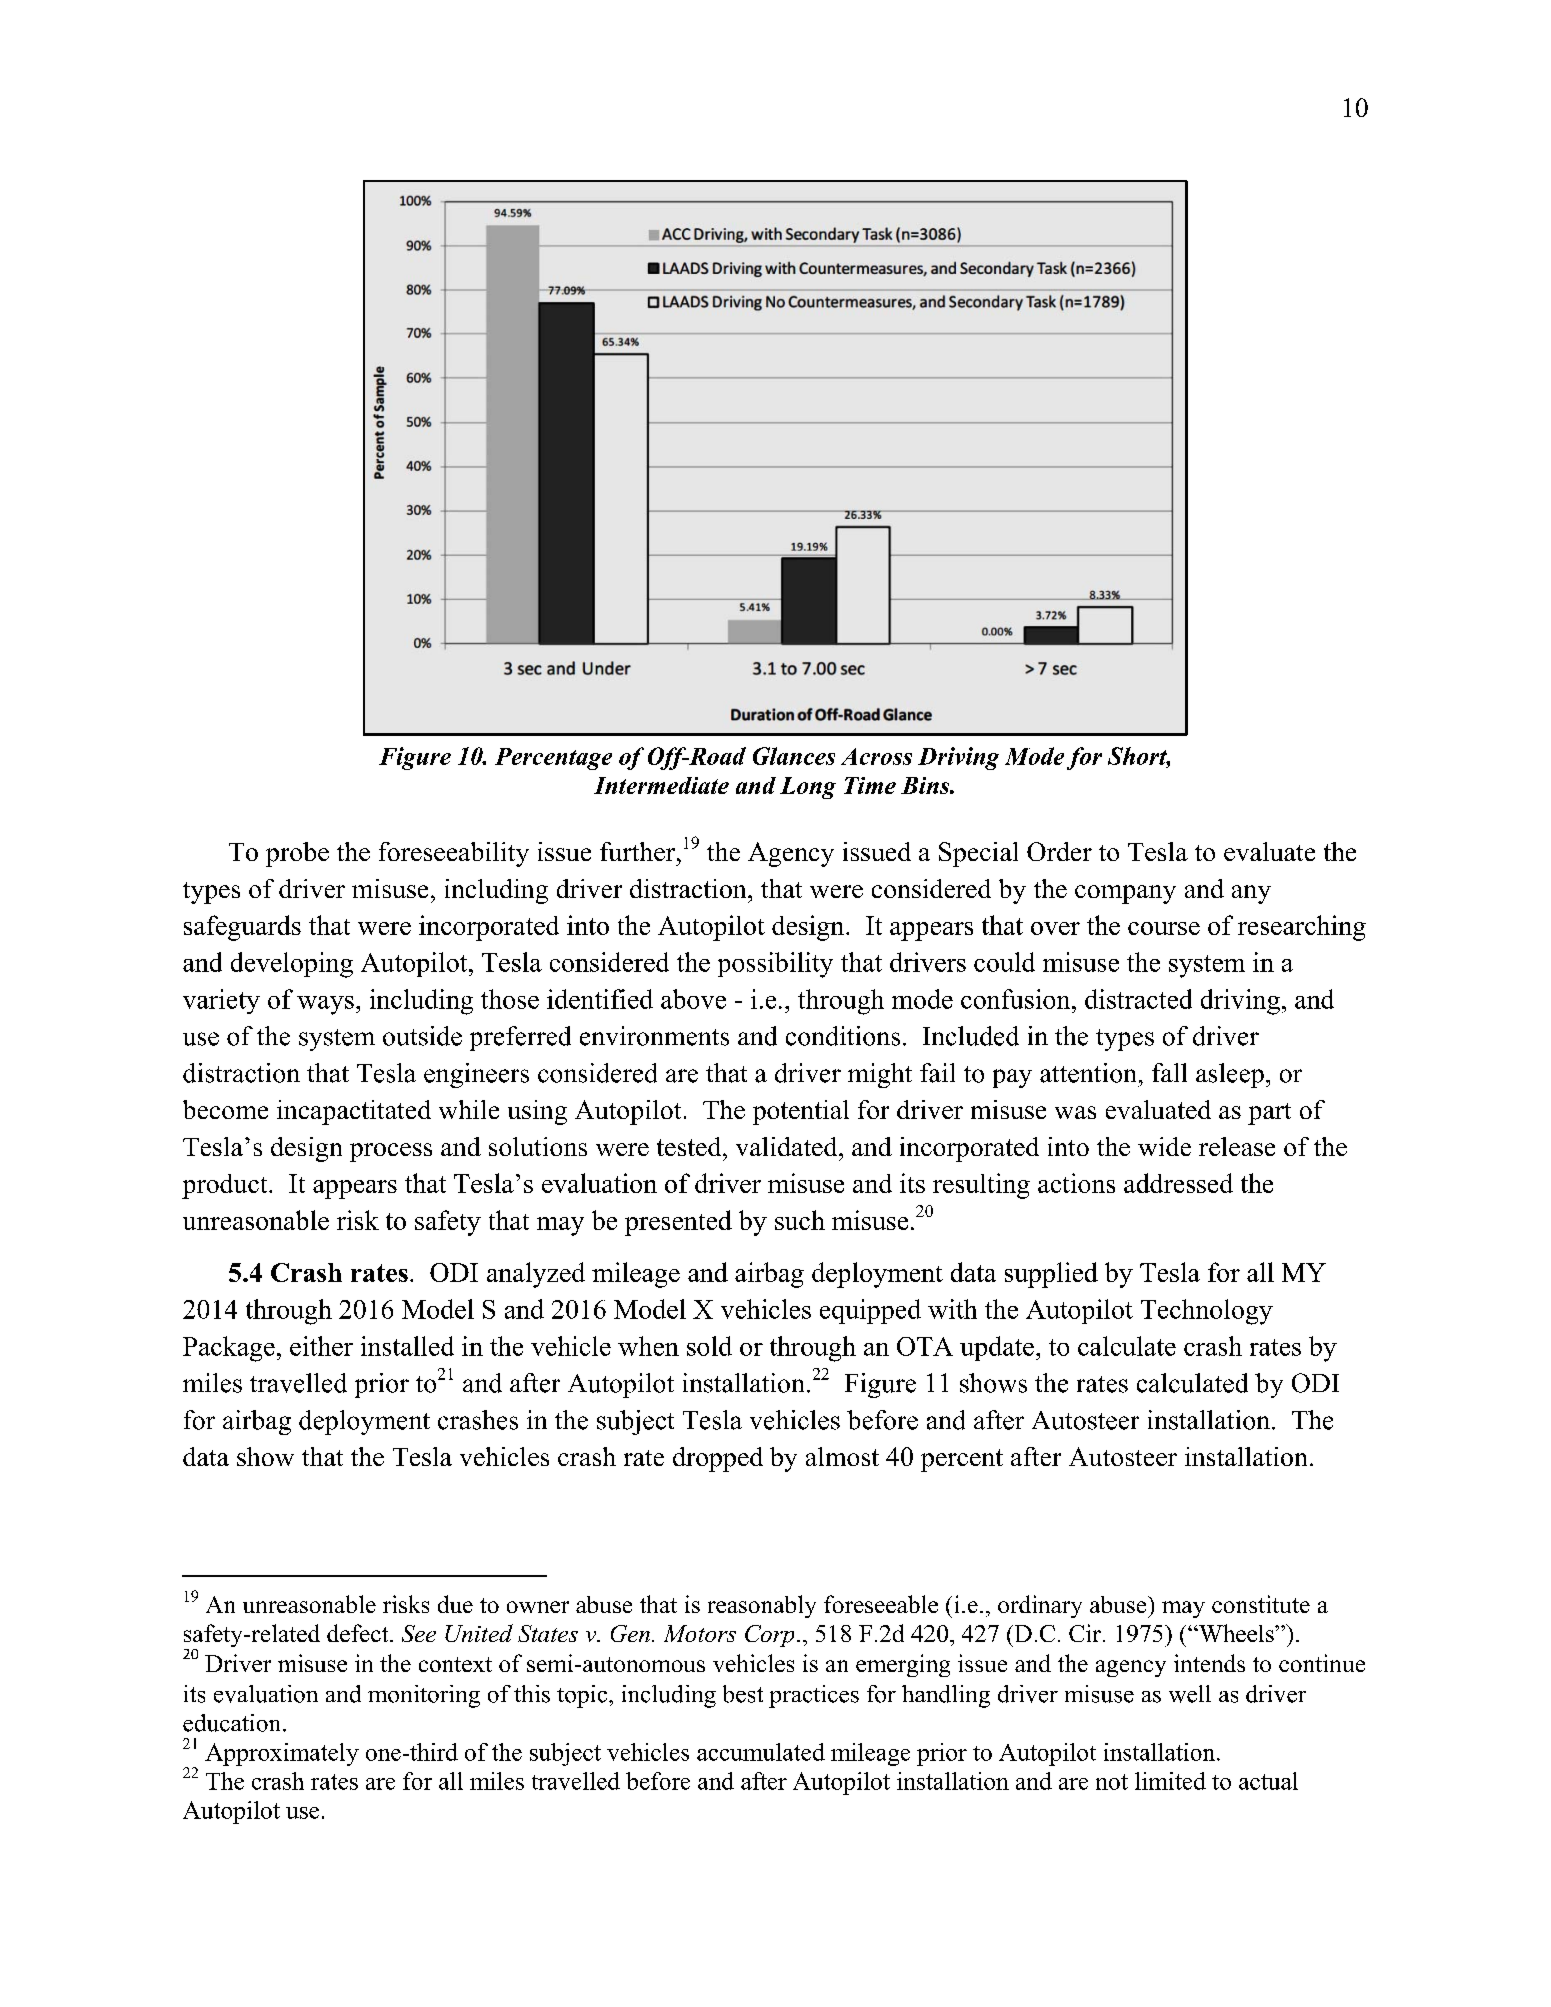 This image has width=1551, height=2007. What do you see at coordinates (808, 788) in the image?
I see `Long` at bounding box center [808, 788].
